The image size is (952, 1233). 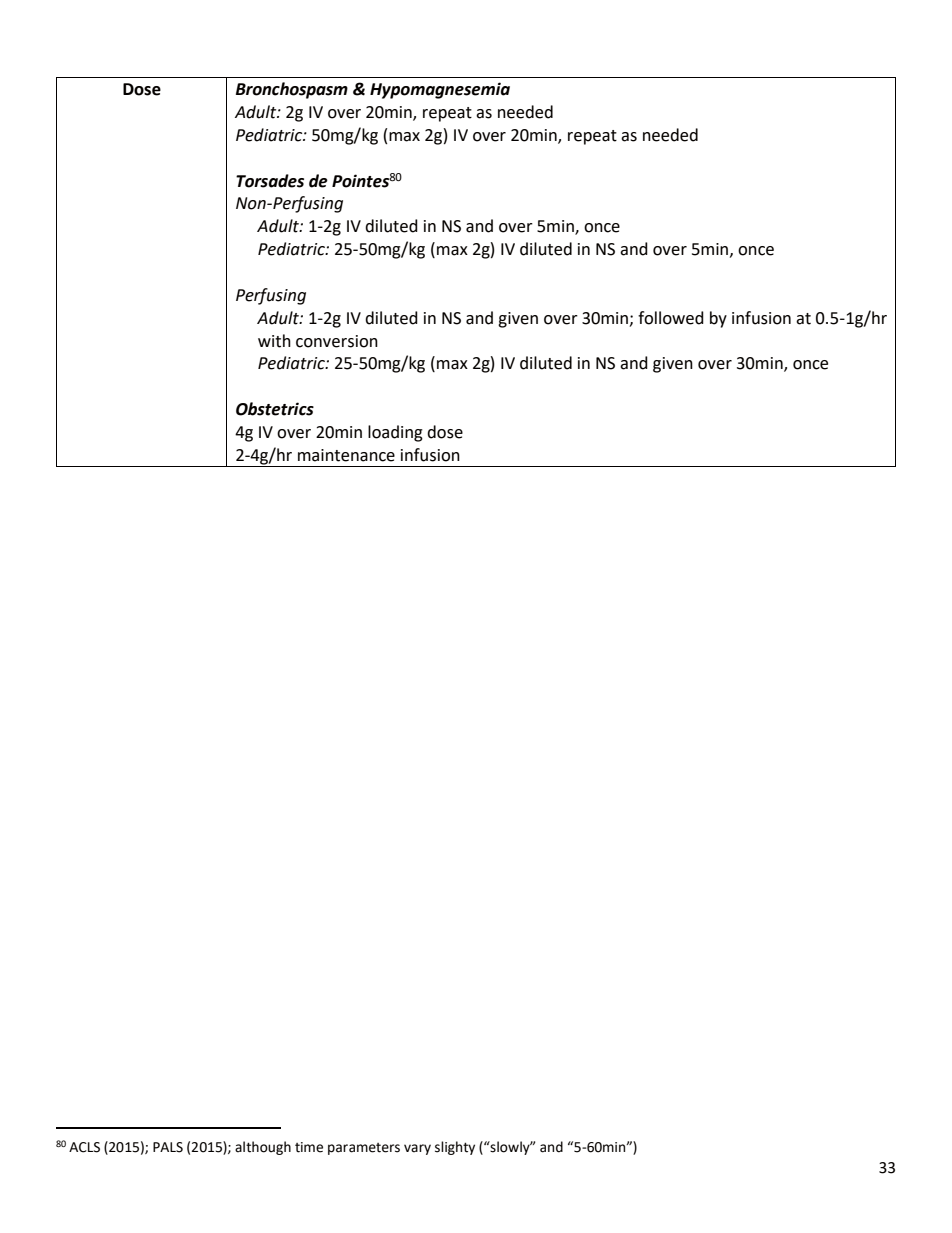 I want to click on Bronchospasm, so click(x=292, y=90).
